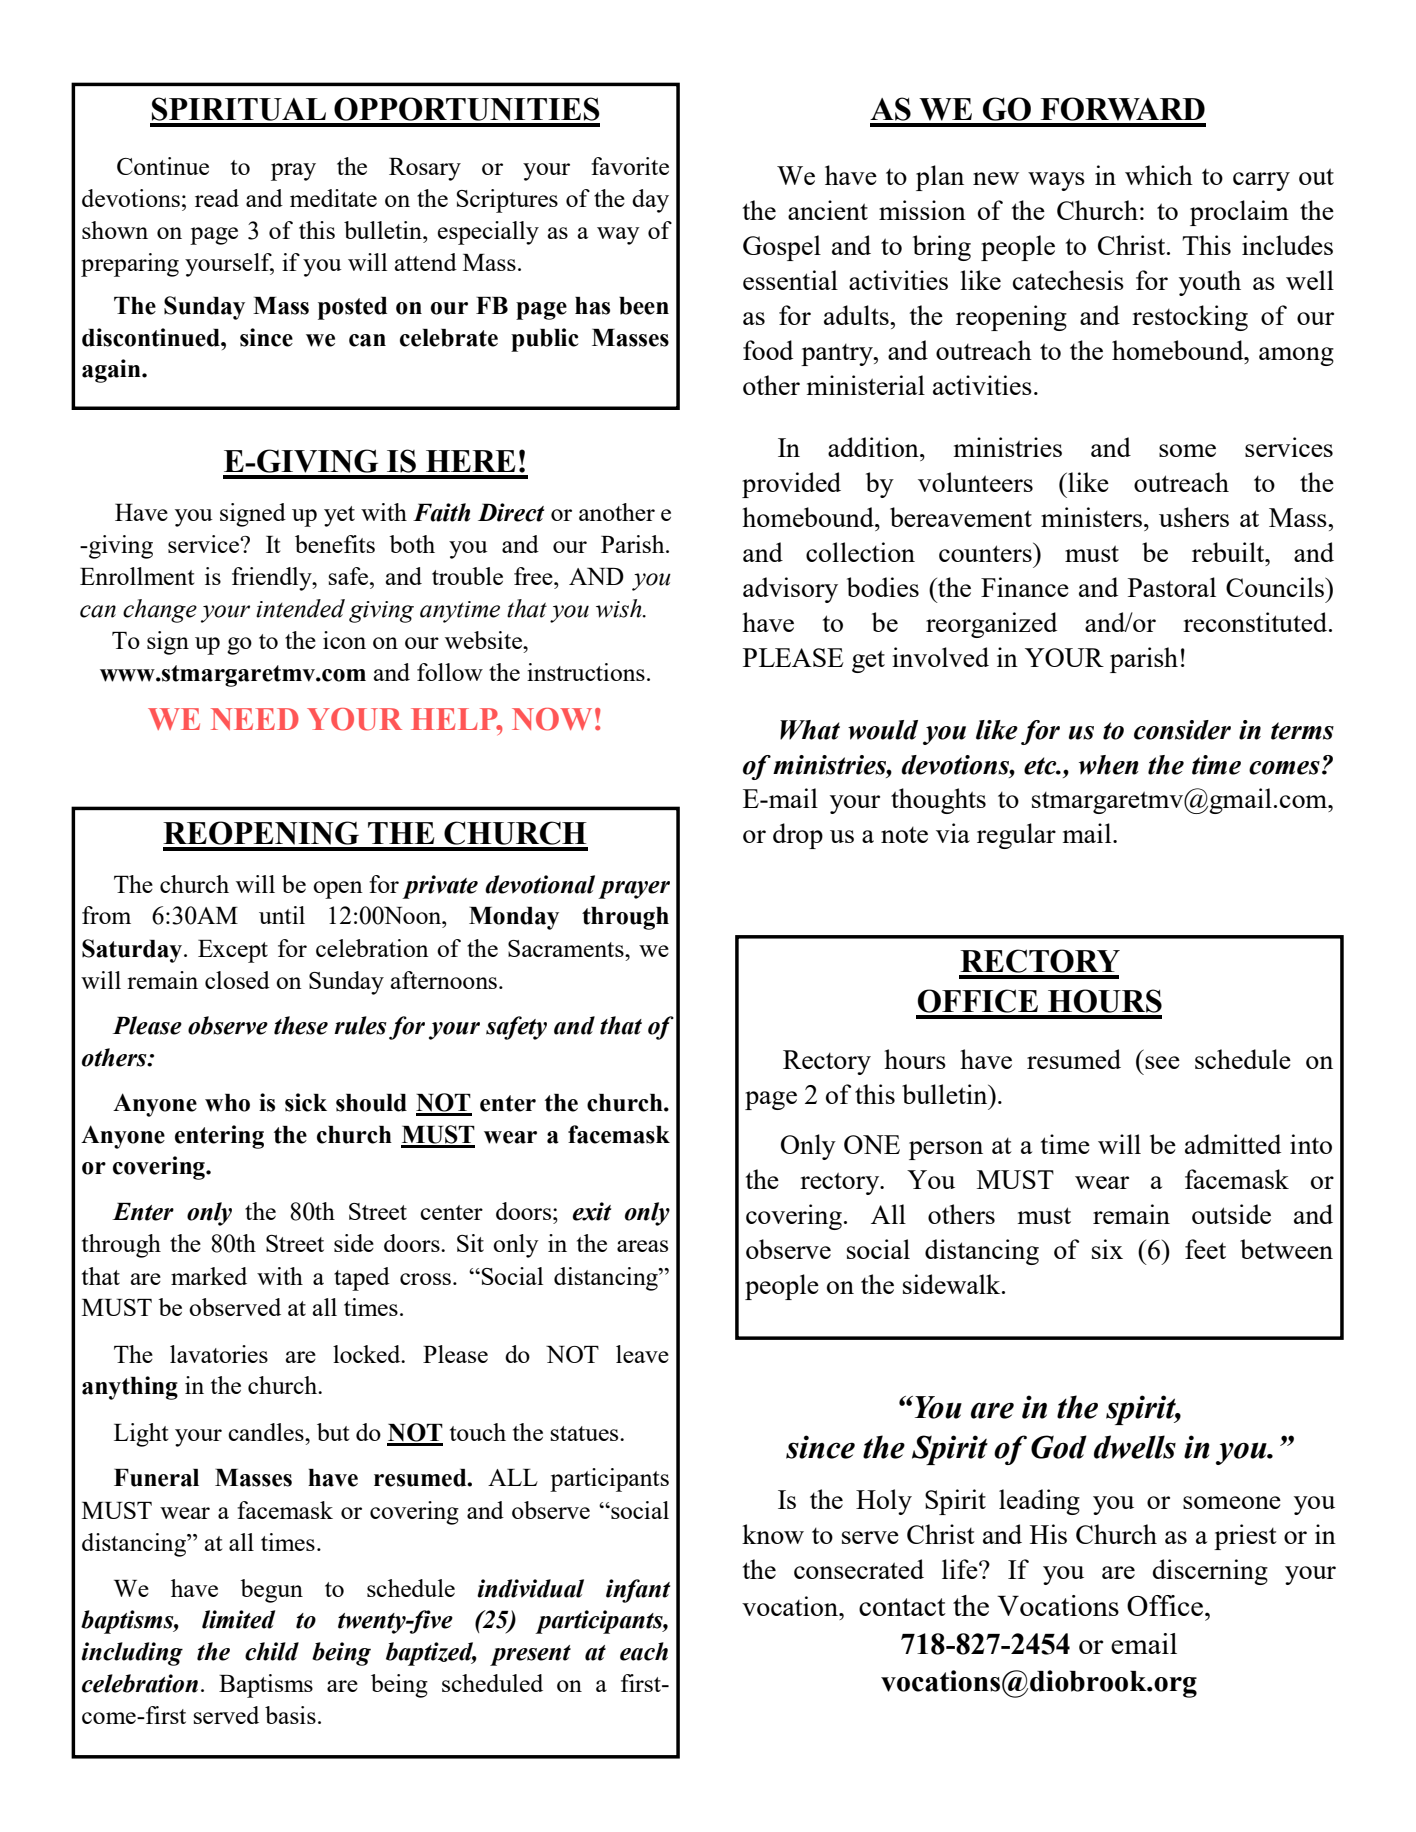  I want to click on admitted, so click(1233, 1144).
